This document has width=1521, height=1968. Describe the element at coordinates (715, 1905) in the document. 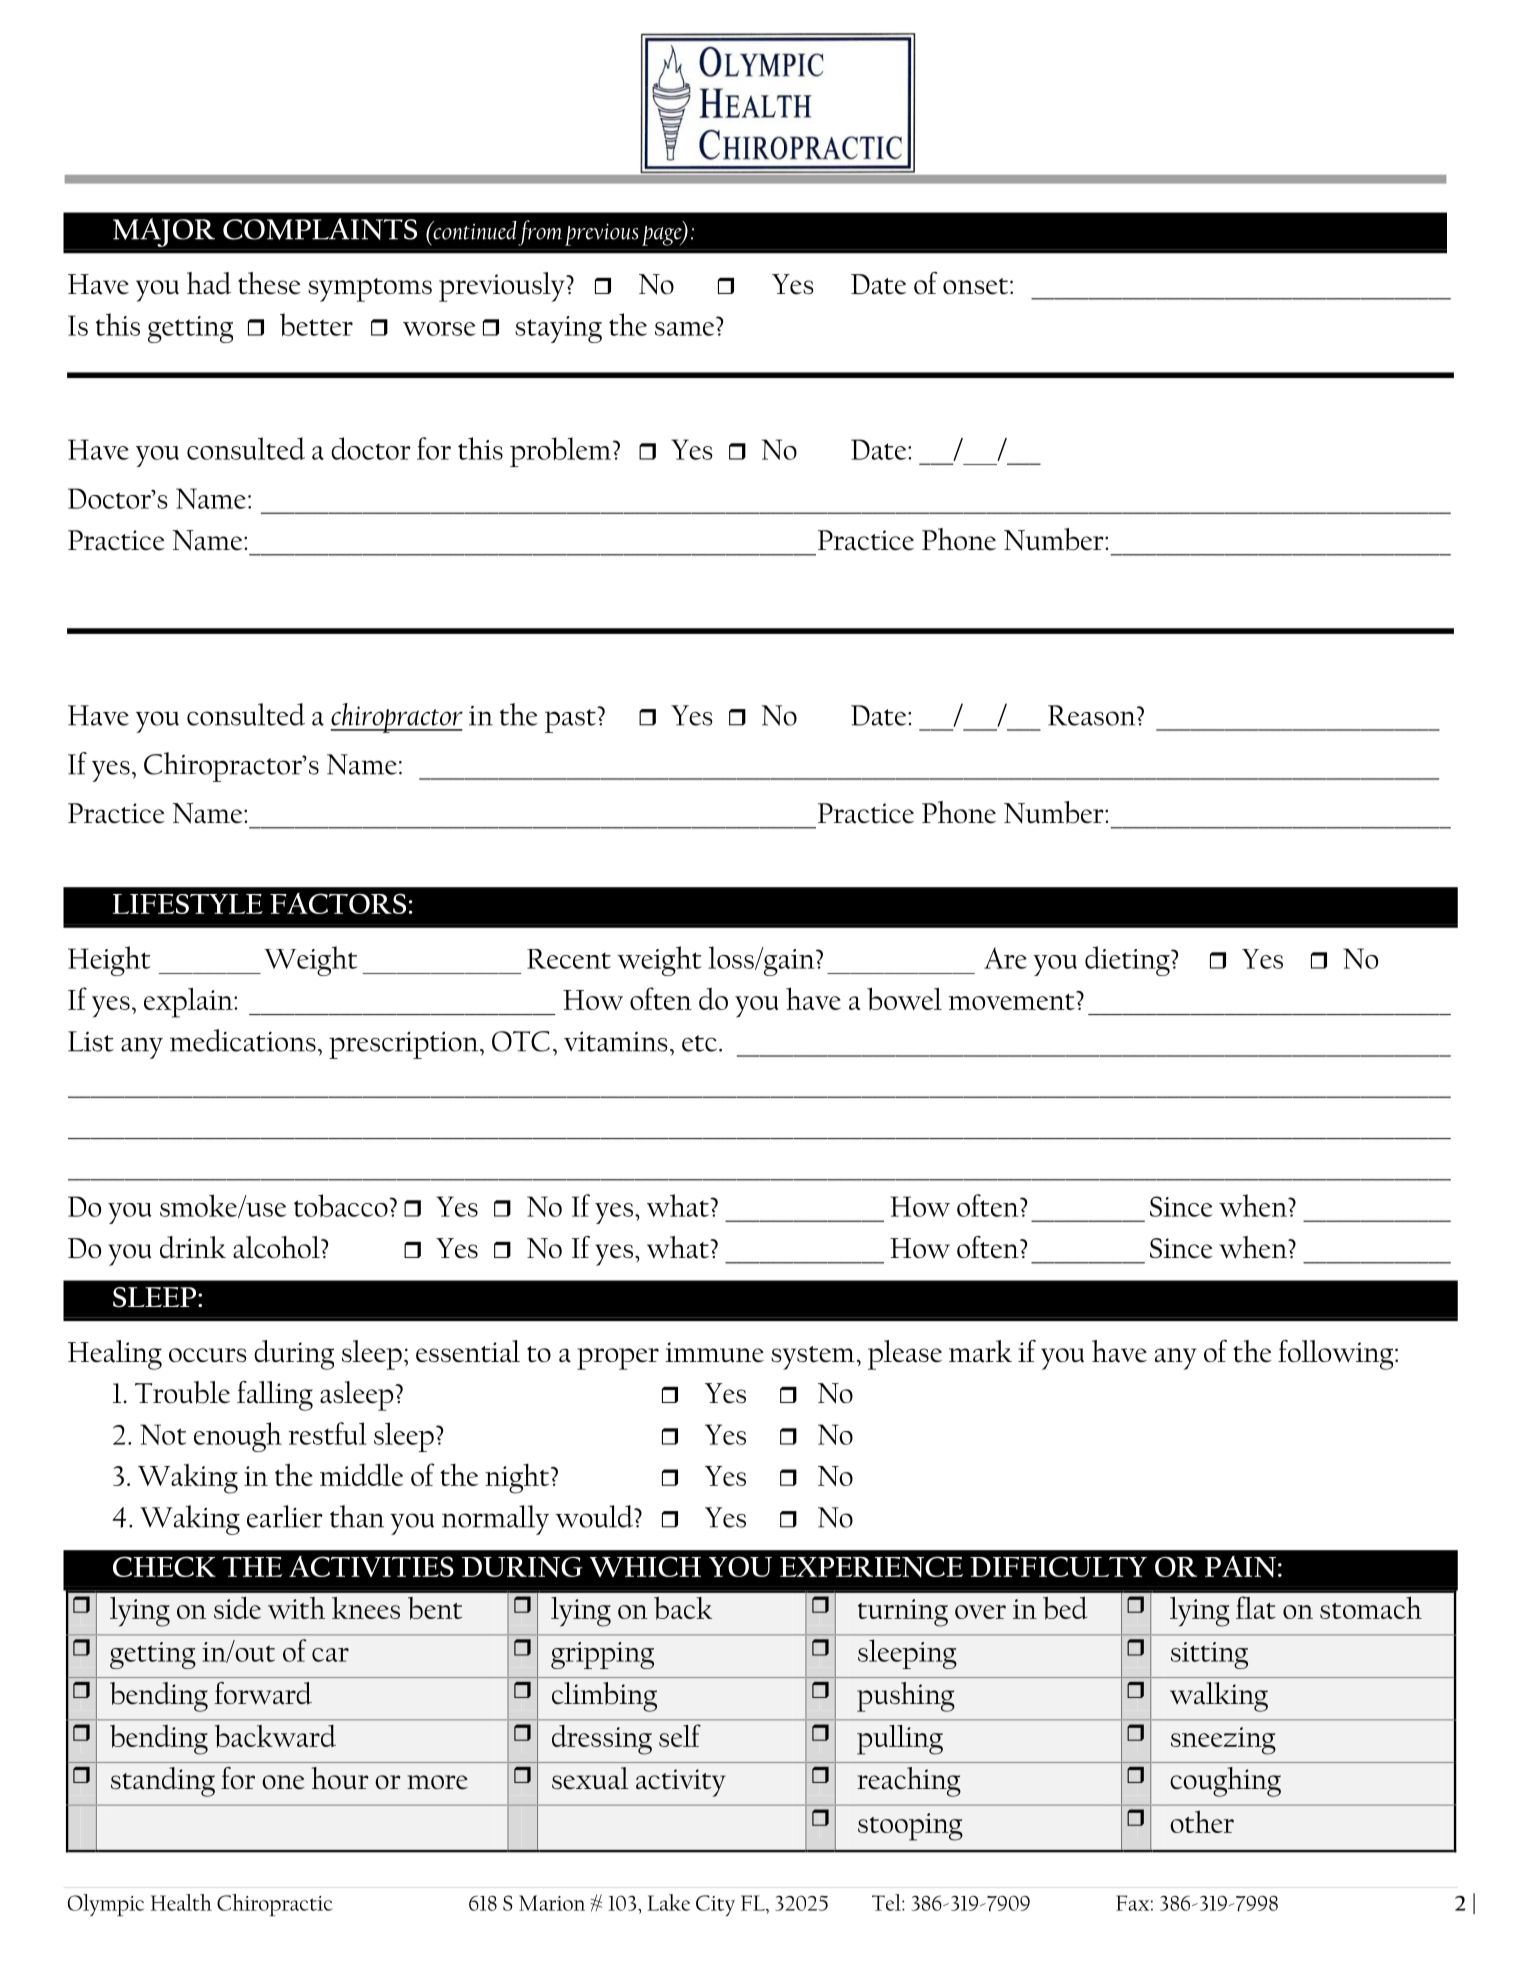

I see `City` at that location.
